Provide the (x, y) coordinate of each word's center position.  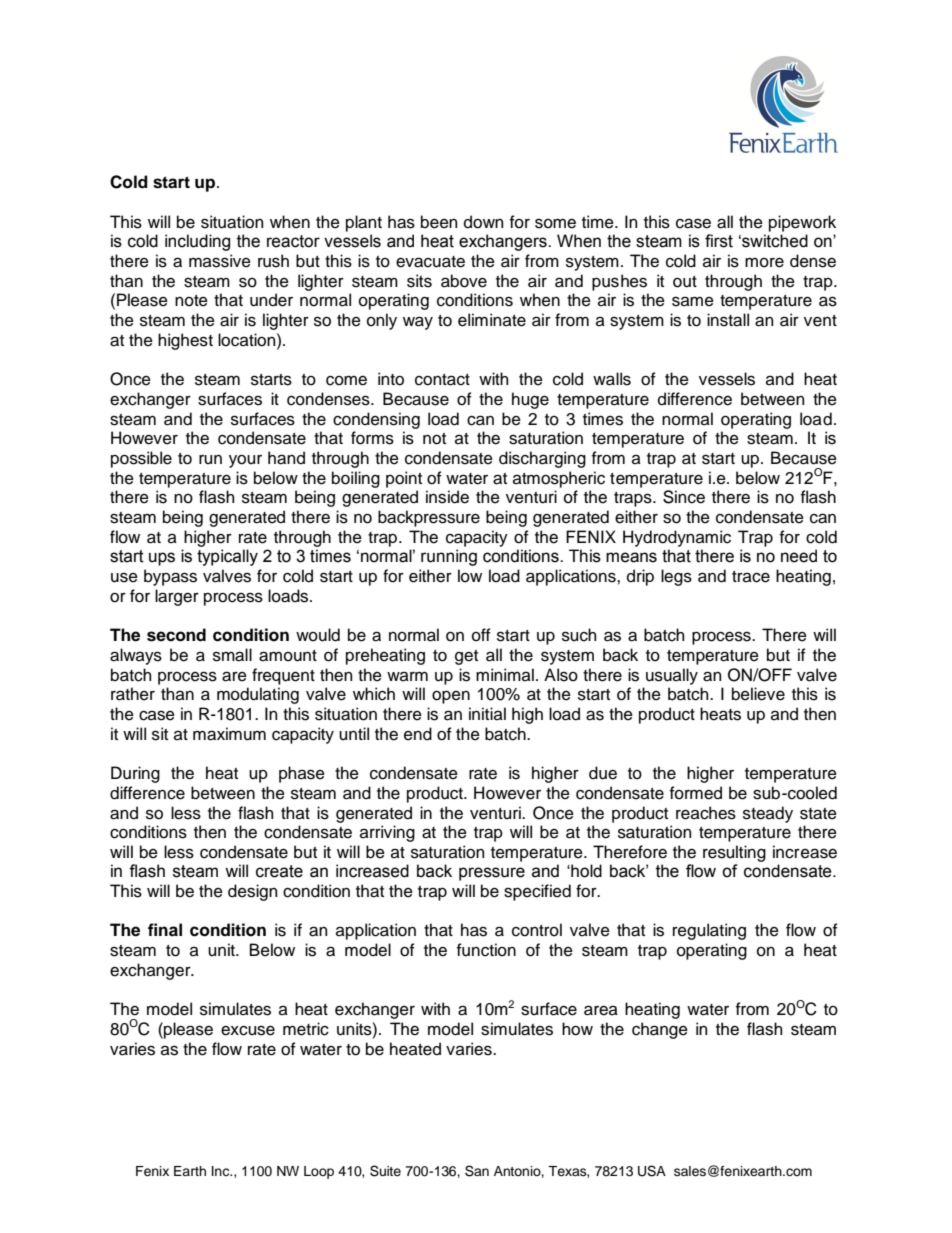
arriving (387, 833)
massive (220, 261)
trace (751, 577)
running (449, 557)
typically (227, 557)
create (279, 871)
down (483, 222)
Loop (319, 1172)
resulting (734, 853)
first (719, 241)
